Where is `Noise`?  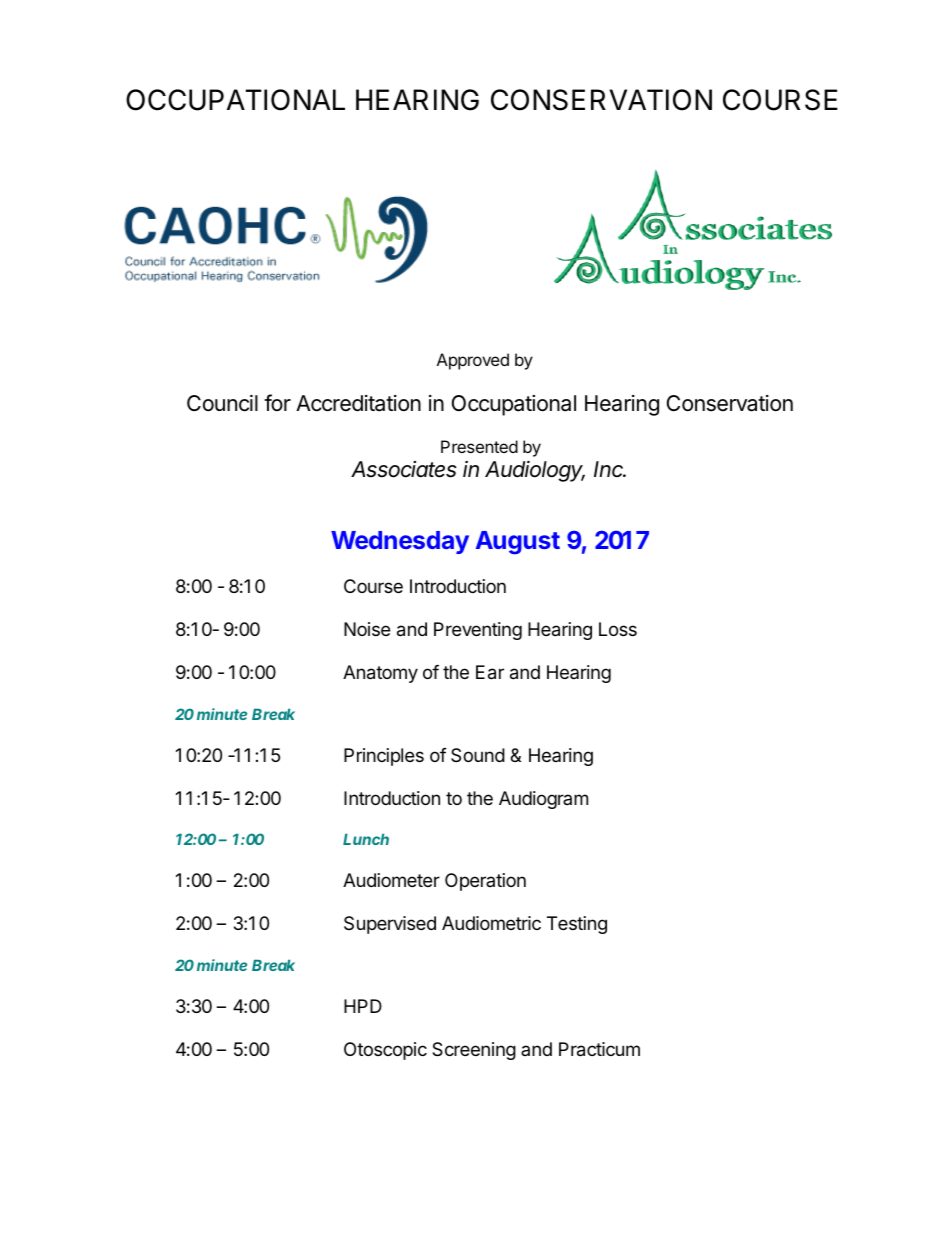 Noise is located at coordinates (367, 629).
